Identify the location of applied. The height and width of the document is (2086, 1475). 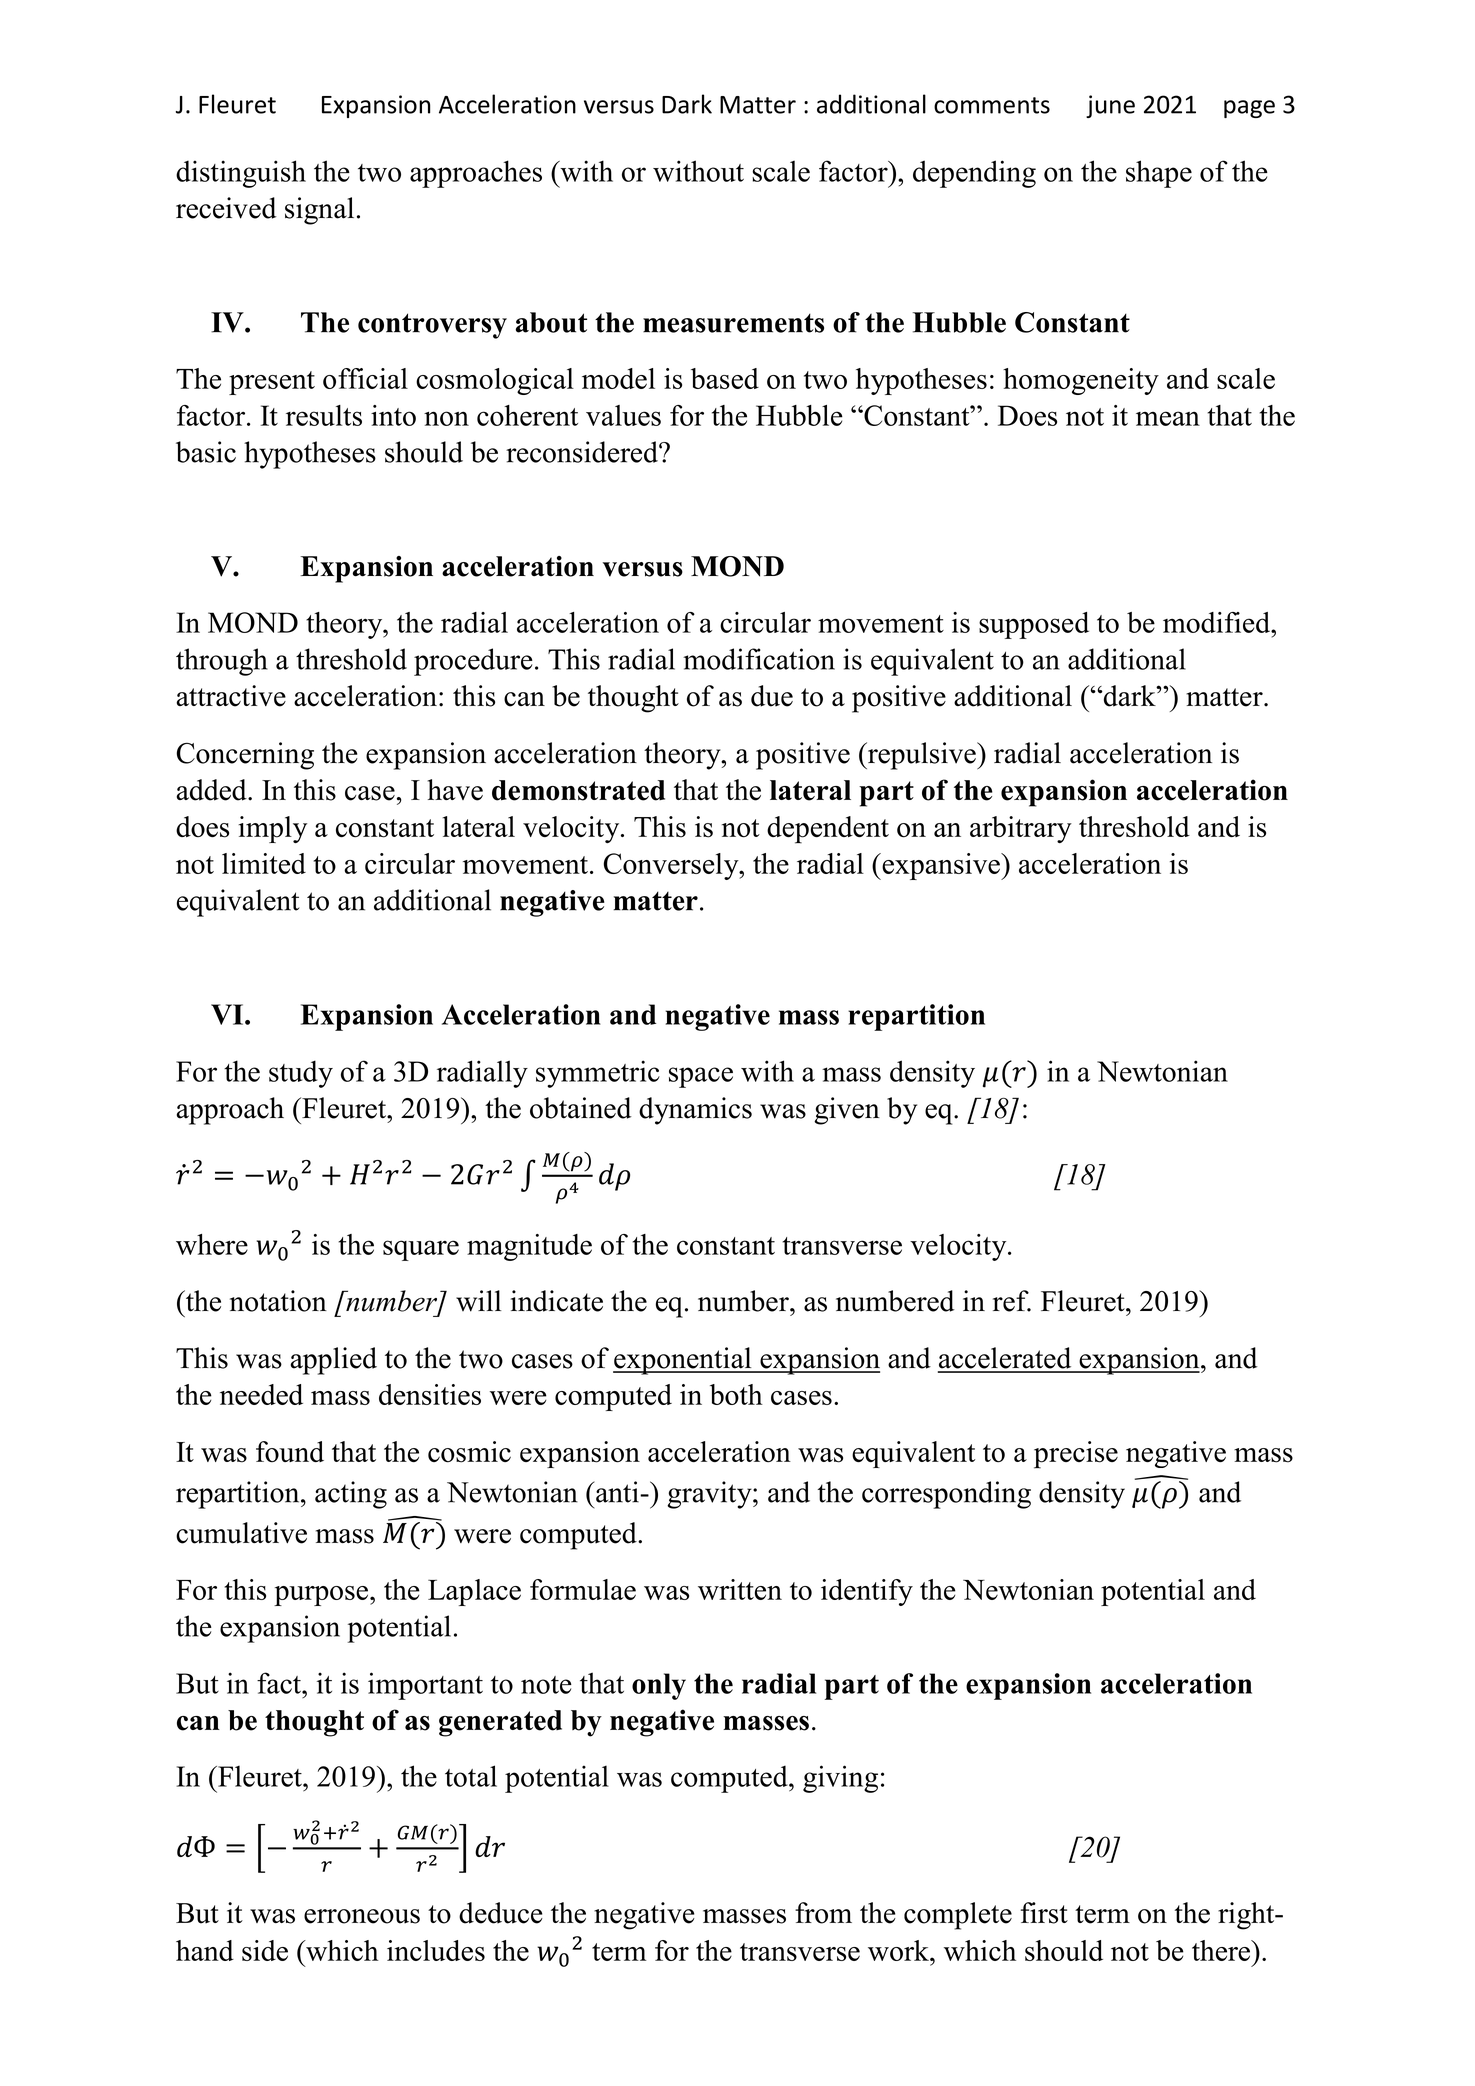
(334, 1361).
